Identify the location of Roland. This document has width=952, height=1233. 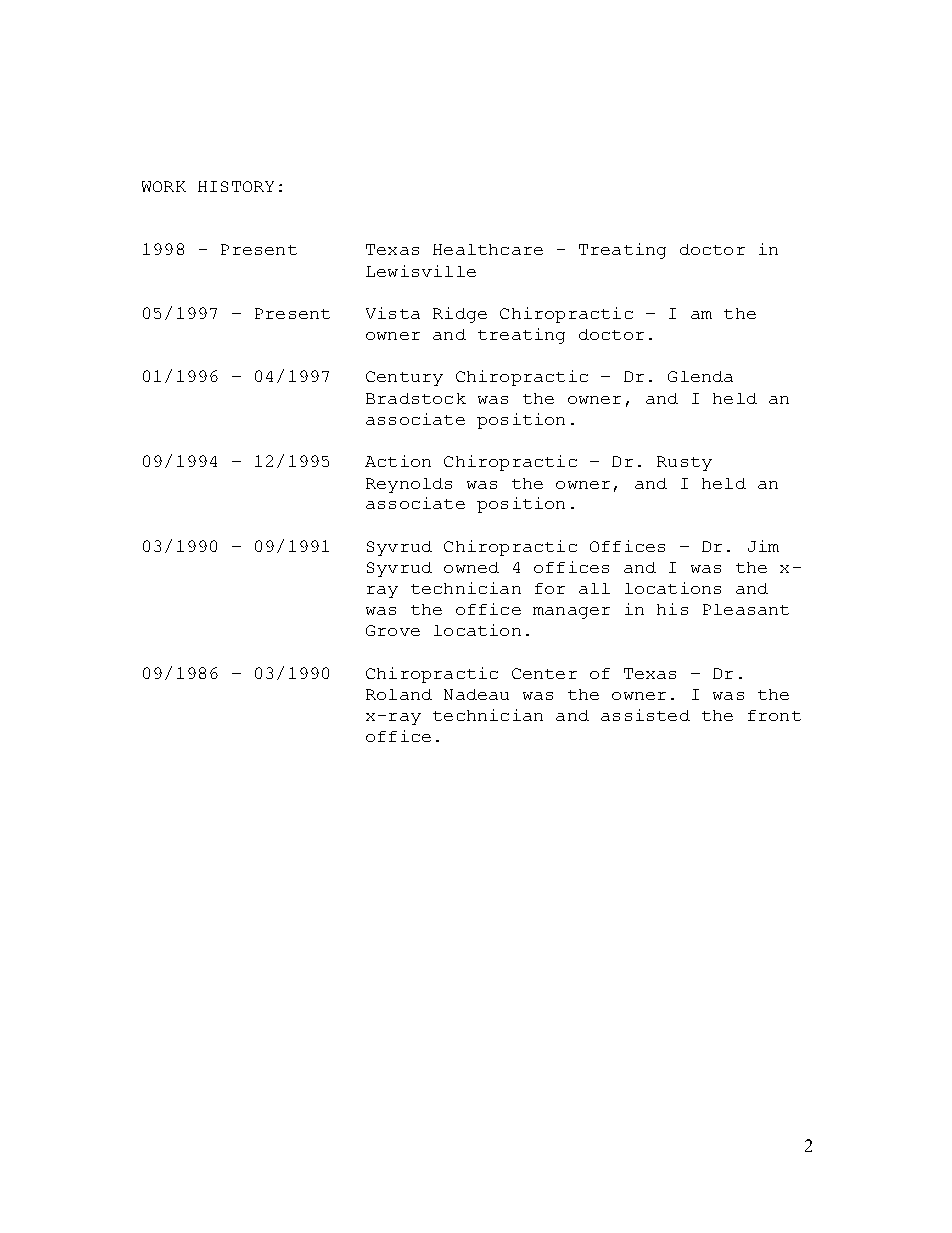
(399, 694).
